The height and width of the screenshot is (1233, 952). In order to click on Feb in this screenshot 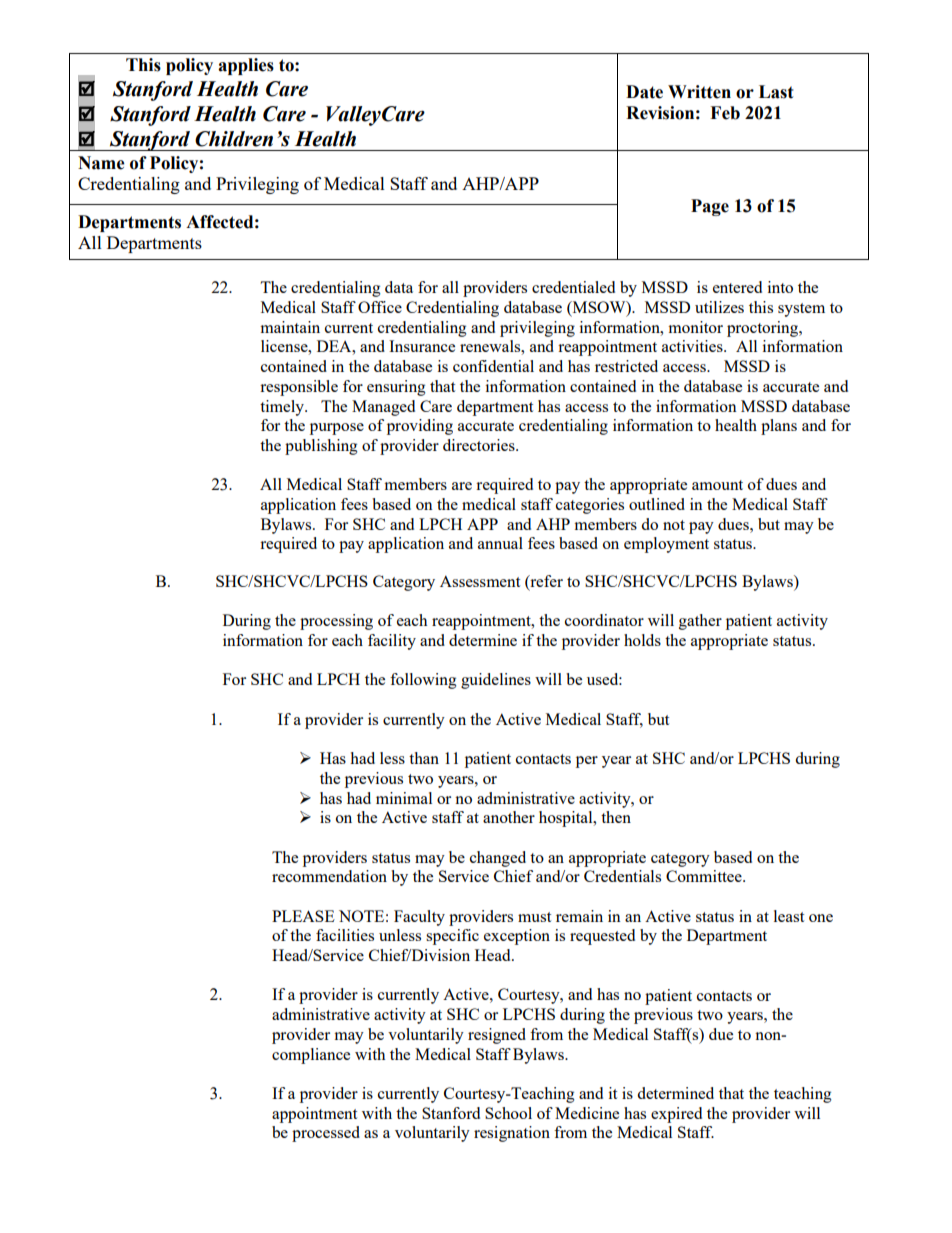, I will do `click(725, 113)`.
